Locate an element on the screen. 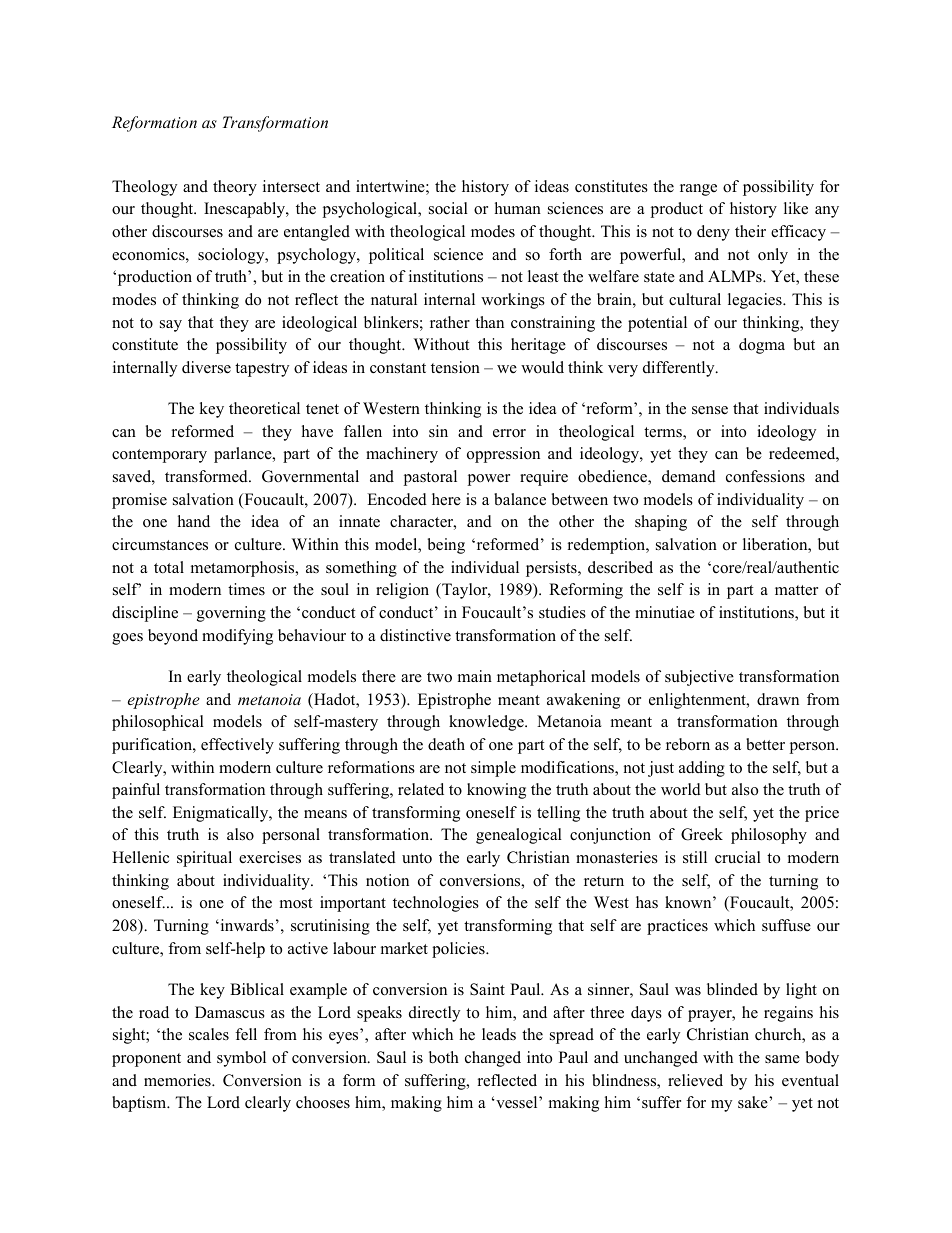 This screenshot has width=952, height=1233. subjective is located at coordinates (699, 678).
